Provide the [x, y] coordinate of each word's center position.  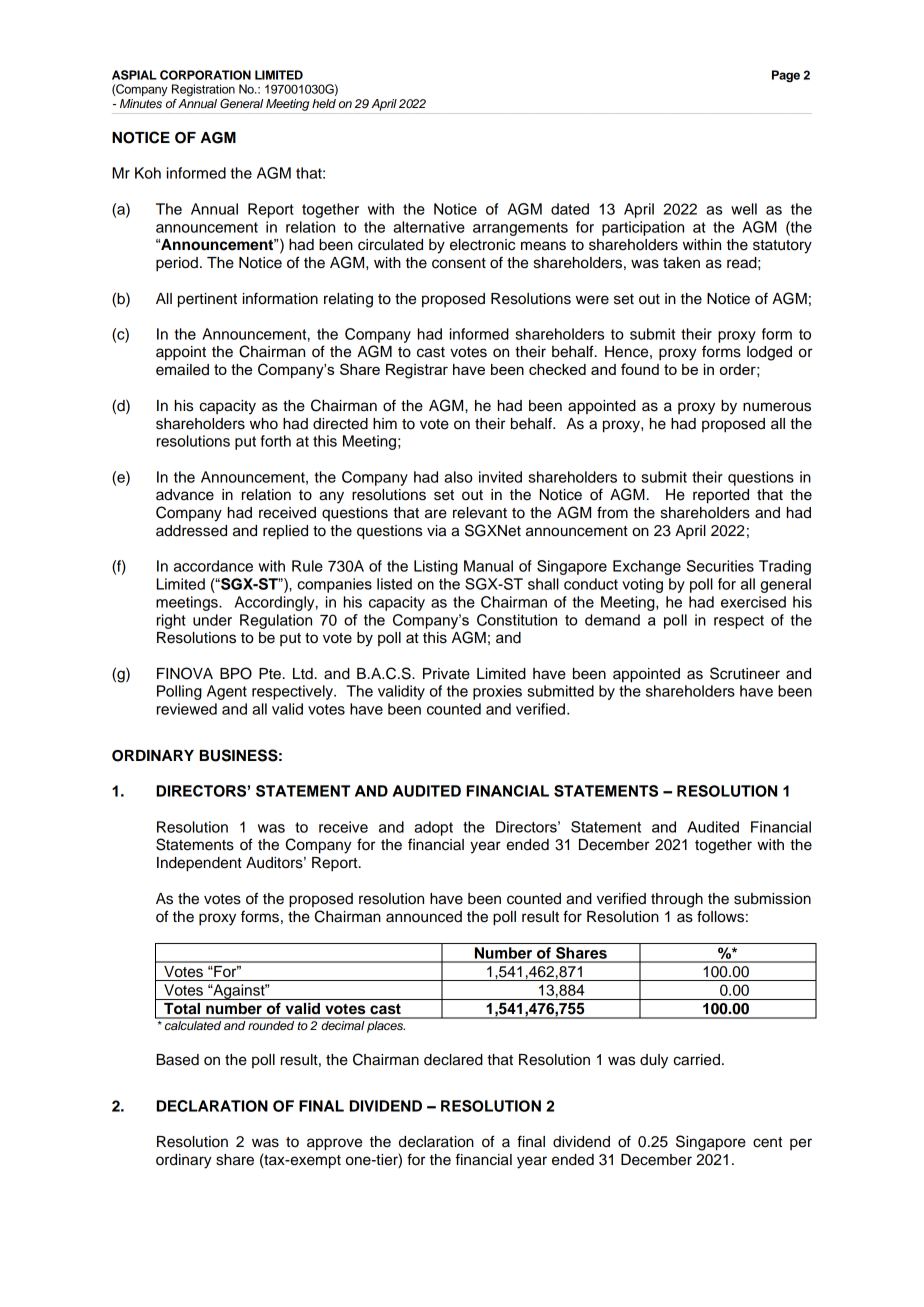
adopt [433, 828]
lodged [769, 353]
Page [786, 76]
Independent [199, 864]
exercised [753, 602]
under [212, 620]
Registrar [417, 371]
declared [453, 1060]
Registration [203, 91]
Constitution [517, 620]
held [324, 103]
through [677, 900]
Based [177, 1060]
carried [696, 1060]
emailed [182, 370]
